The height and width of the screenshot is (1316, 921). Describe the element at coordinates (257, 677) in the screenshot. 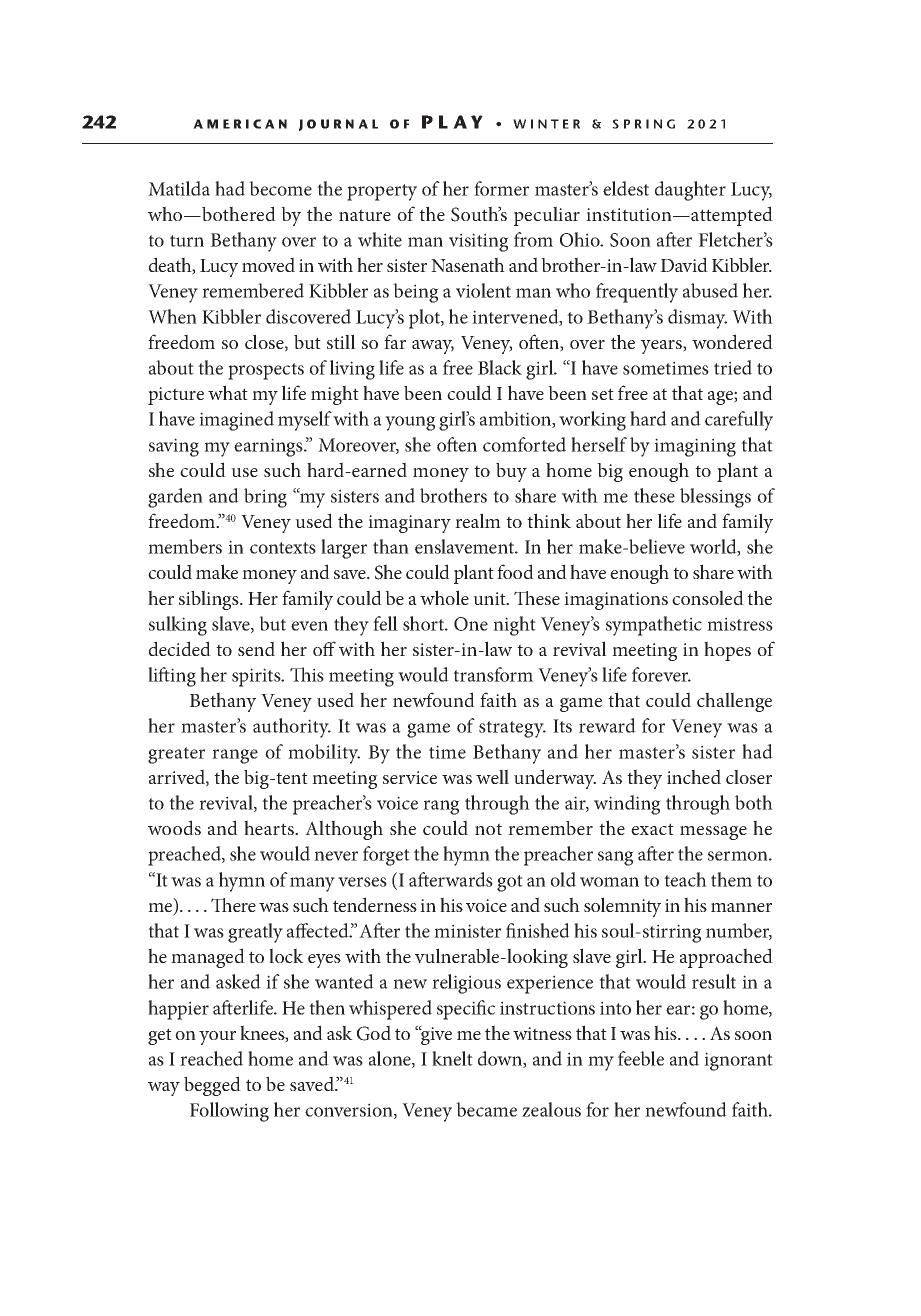

I see `spirits` at that location.
